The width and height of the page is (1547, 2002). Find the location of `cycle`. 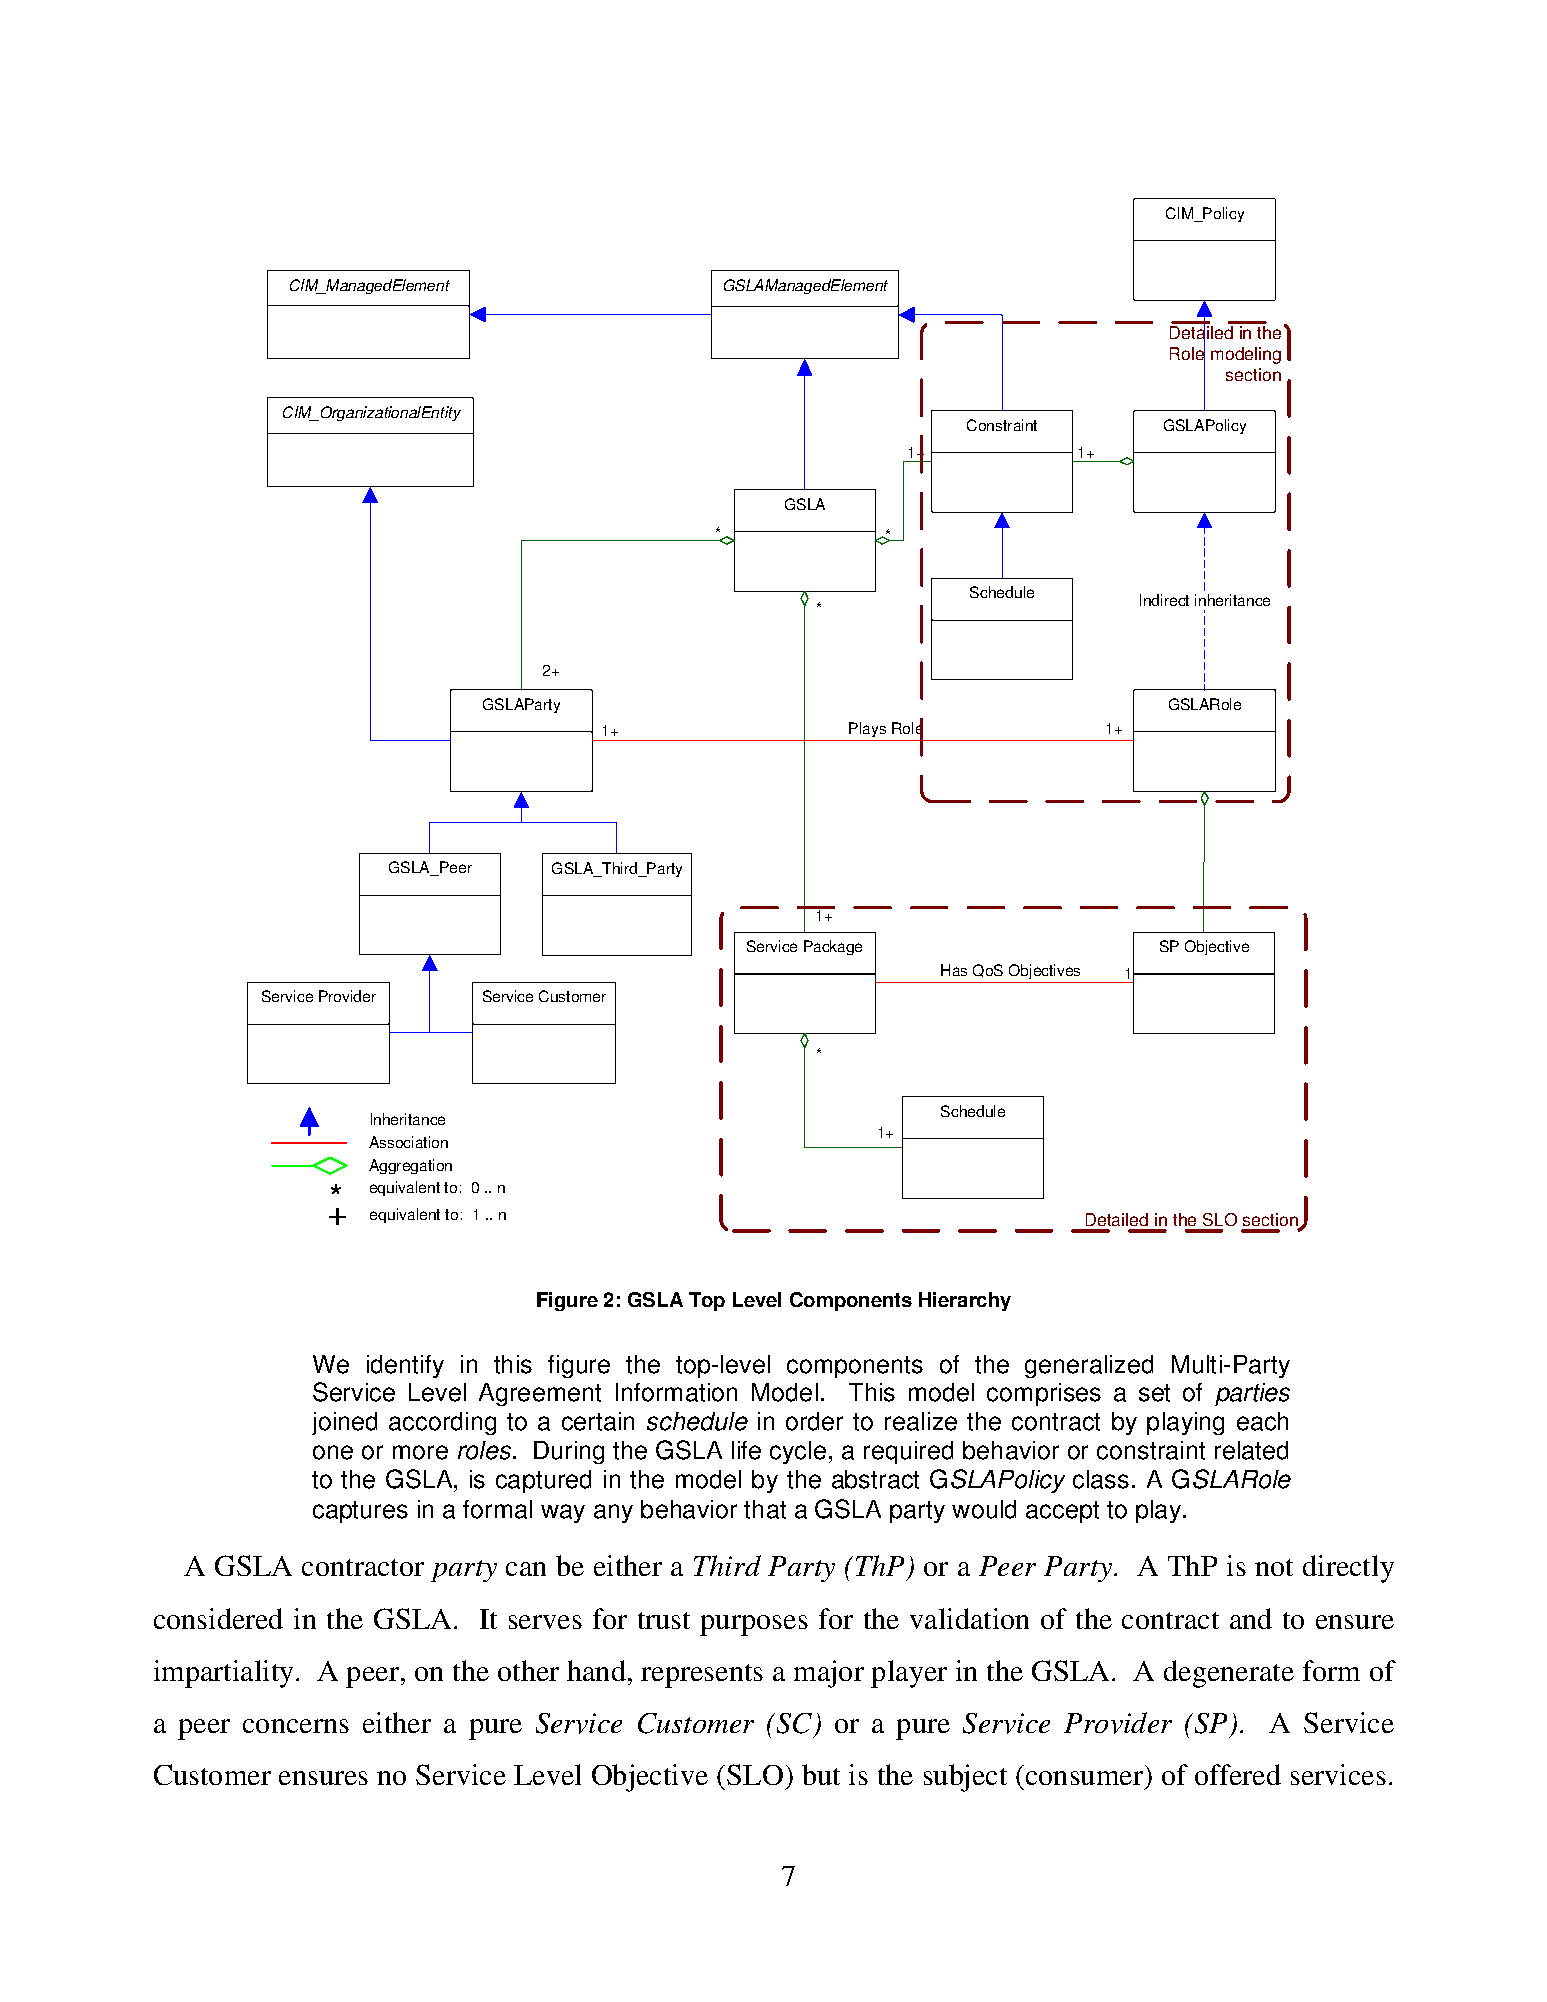

cycle is located at coordinates (798, 1452).
